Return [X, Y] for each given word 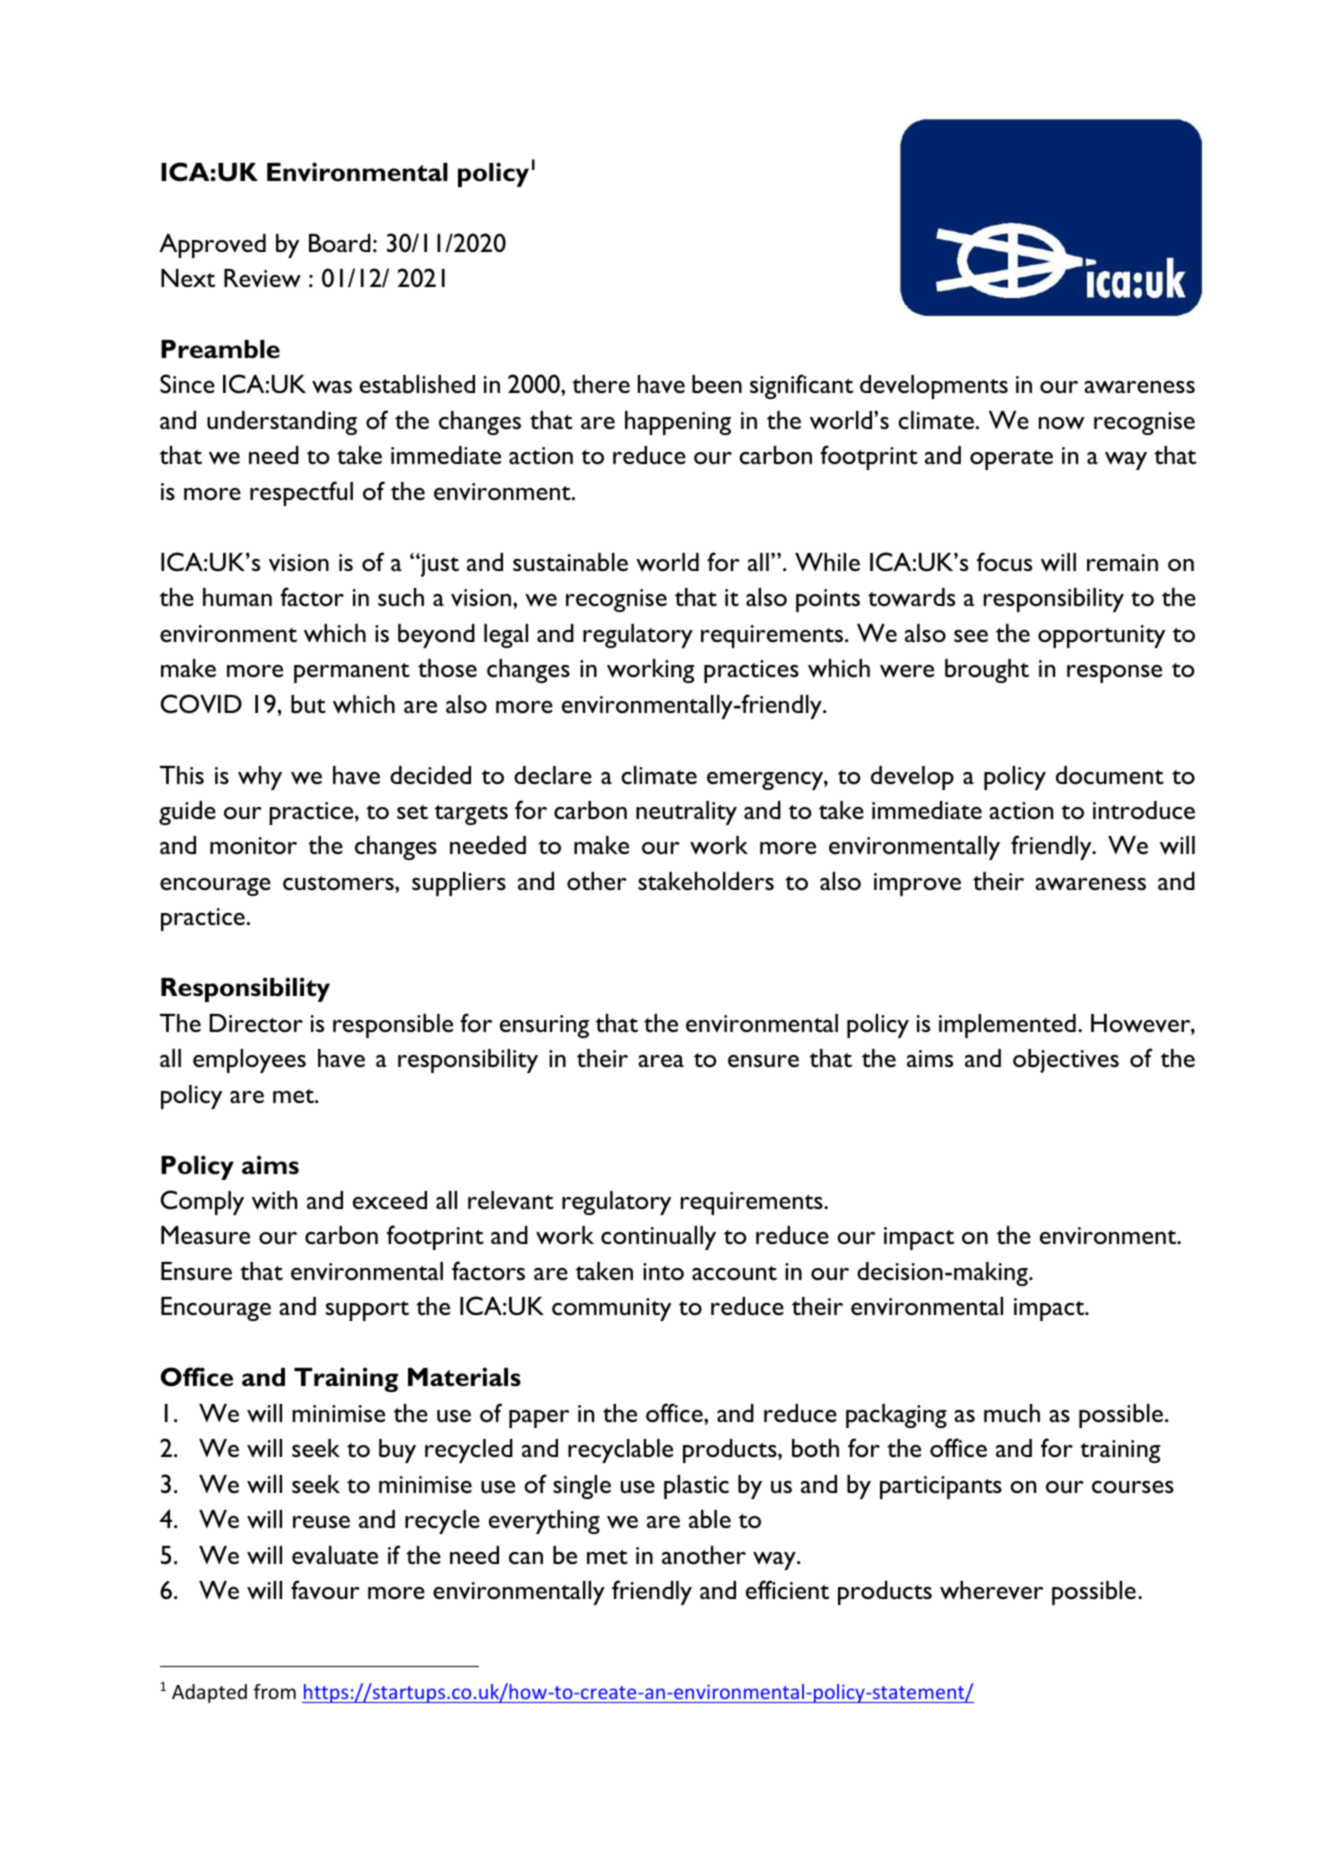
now [1061, 423]
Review [262, 278]
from [275, 1691]
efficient [787, 1589]
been [717, 384]
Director [256, 1023]
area [661, 1061]
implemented [1007, 1026]
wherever [991, 1590]
